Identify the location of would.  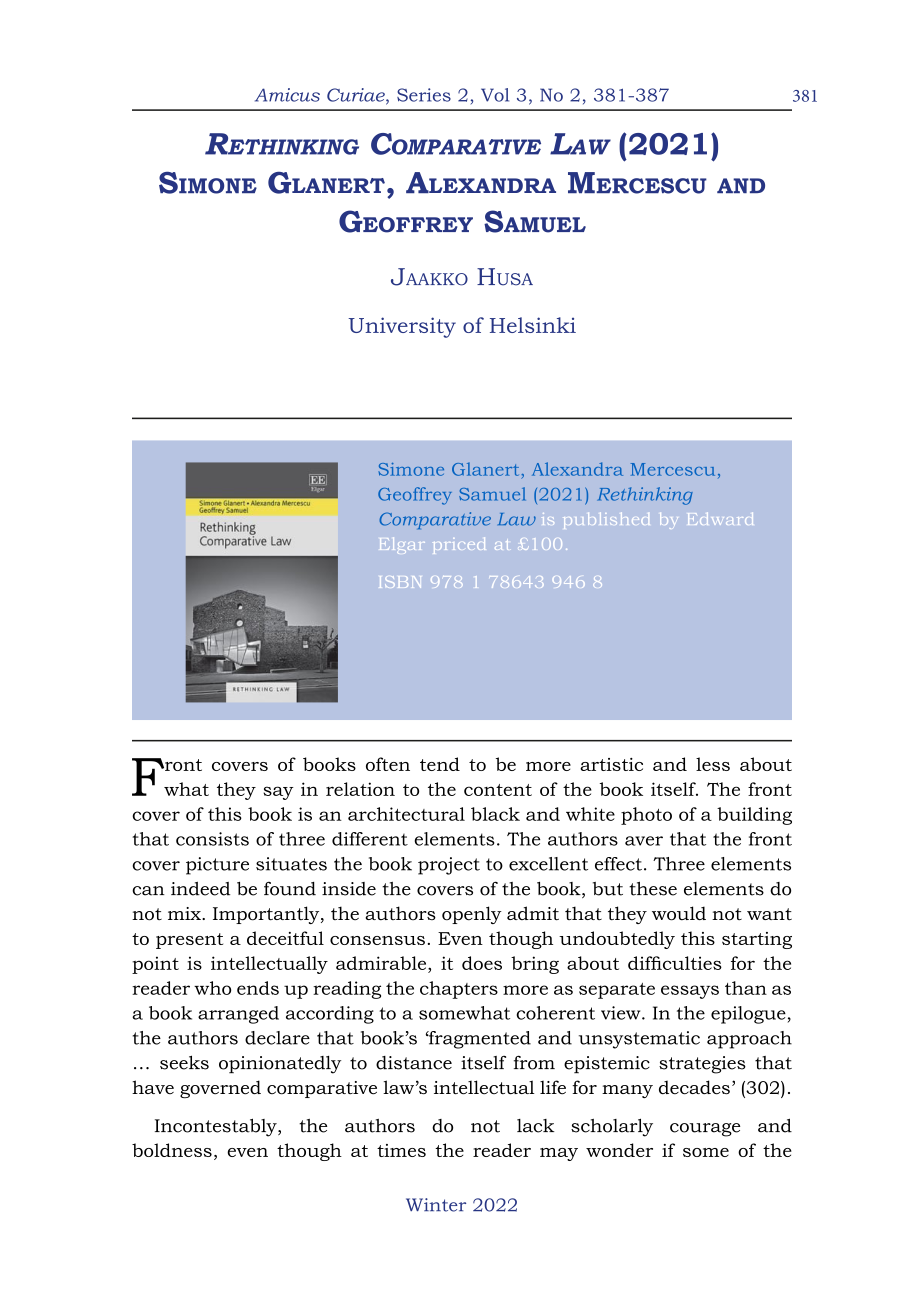
(679, 913).
